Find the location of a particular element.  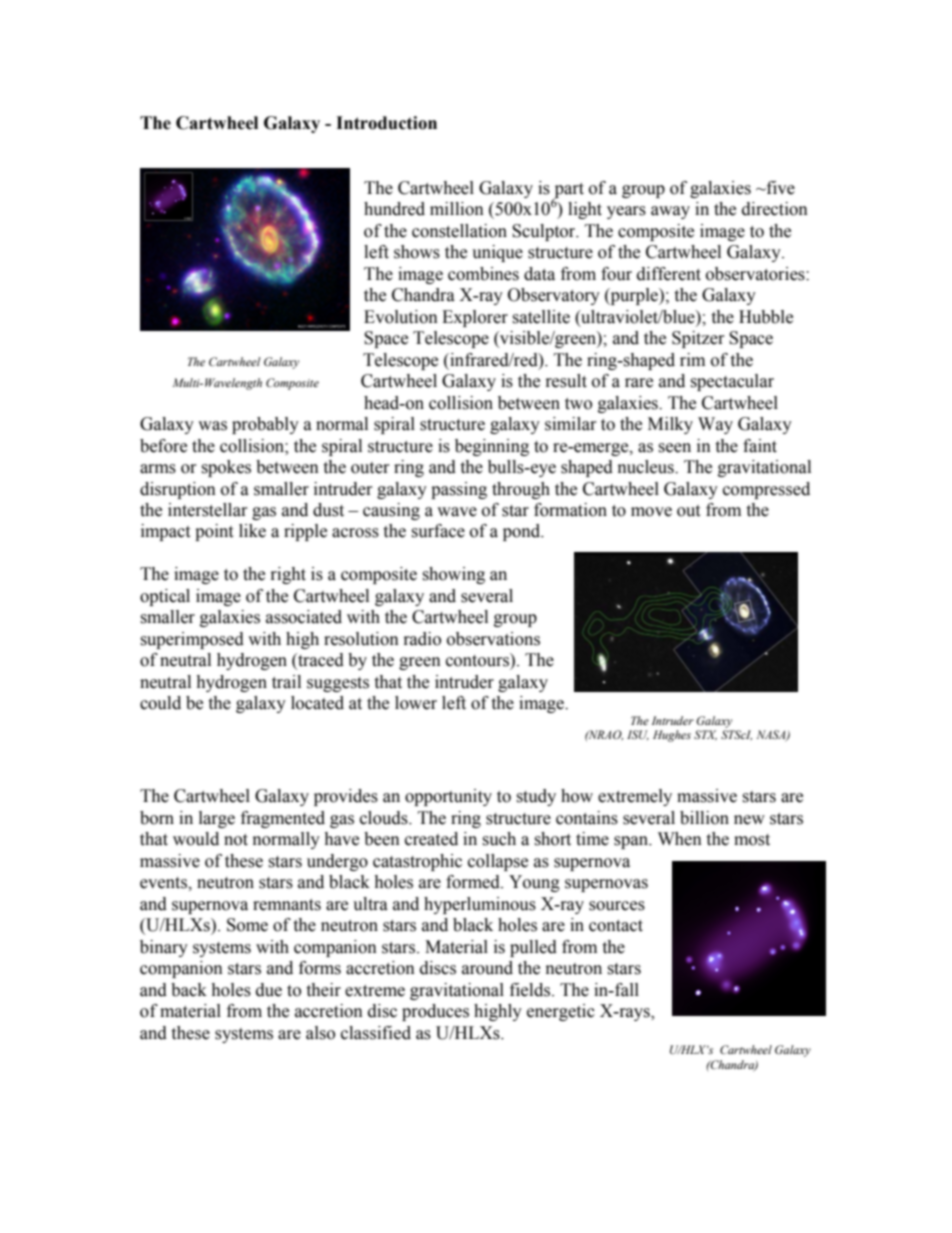

due is located at coordinates (269, 990).
